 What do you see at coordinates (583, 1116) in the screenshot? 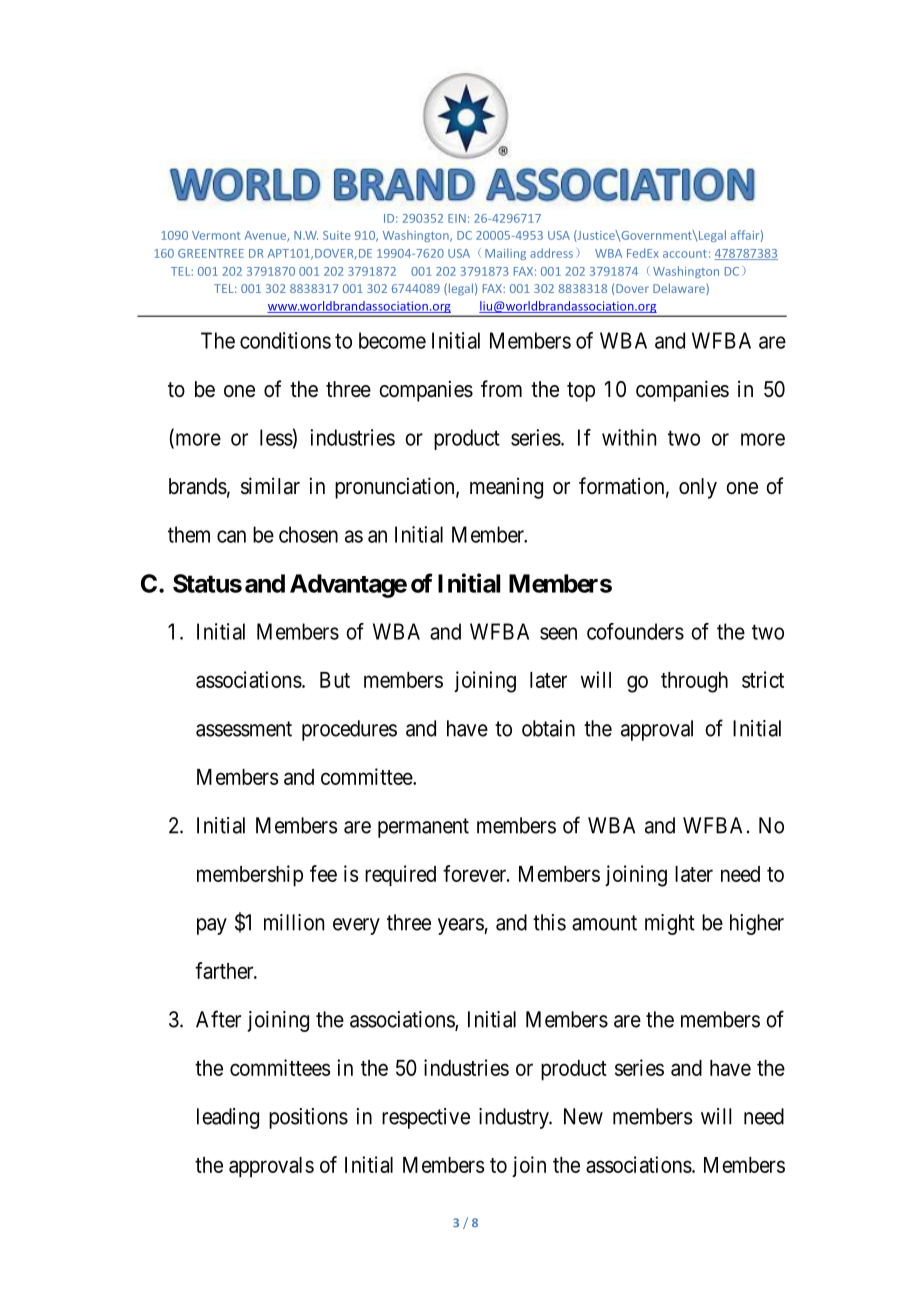
I see `New` at bounding box center [583, 1116].
